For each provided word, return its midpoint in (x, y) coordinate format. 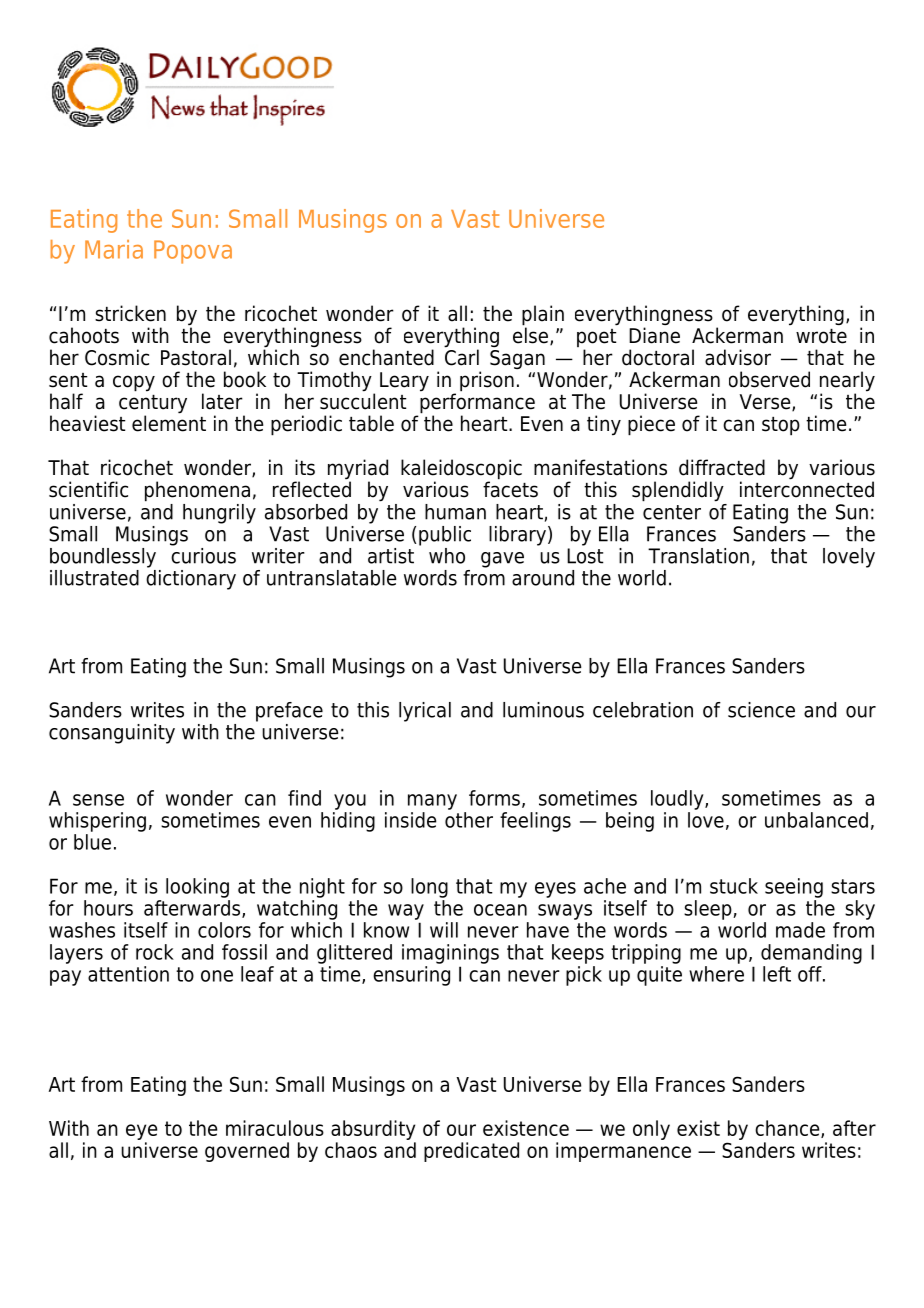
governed (247, 1152)
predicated (471, 1152)
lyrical (425, 712)
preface (289, 712)
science (761, 710)
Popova (193, 252)
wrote (821, 336)
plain (543, 316)
